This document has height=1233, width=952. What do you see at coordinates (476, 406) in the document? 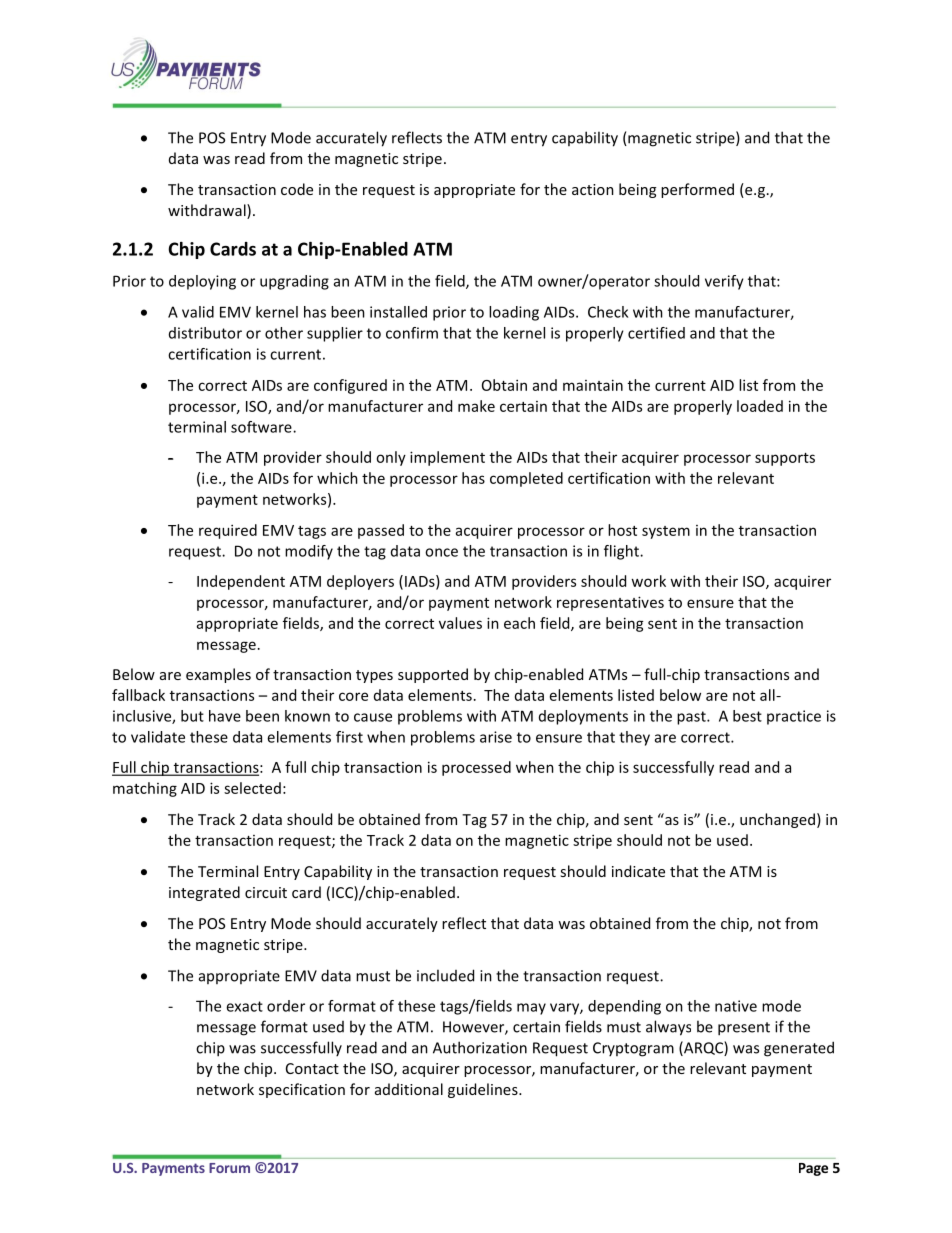
I see `make` at bounding box center [476, 406].
